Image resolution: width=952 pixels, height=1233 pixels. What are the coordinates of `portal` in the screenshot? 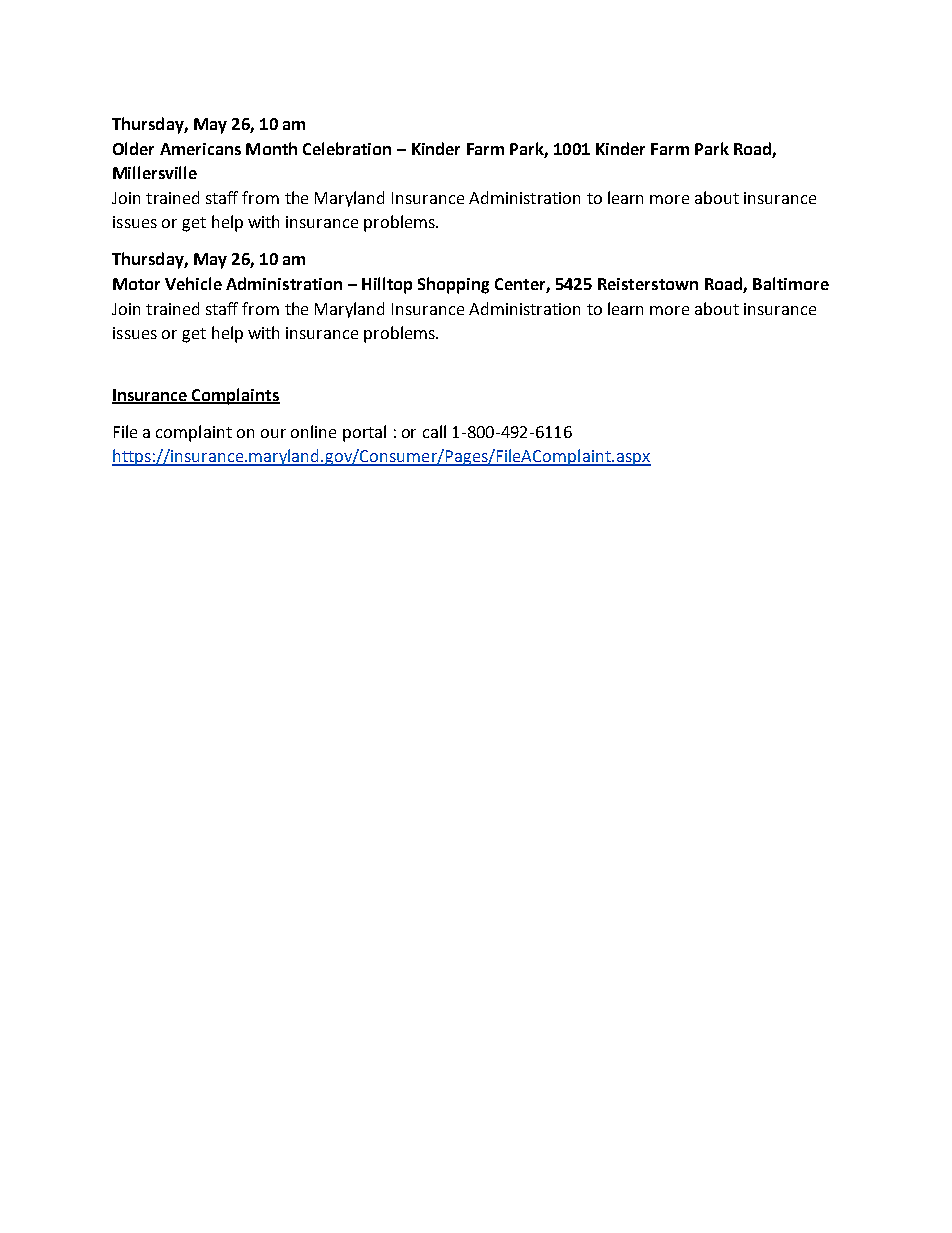 It's located at (364, 433).
